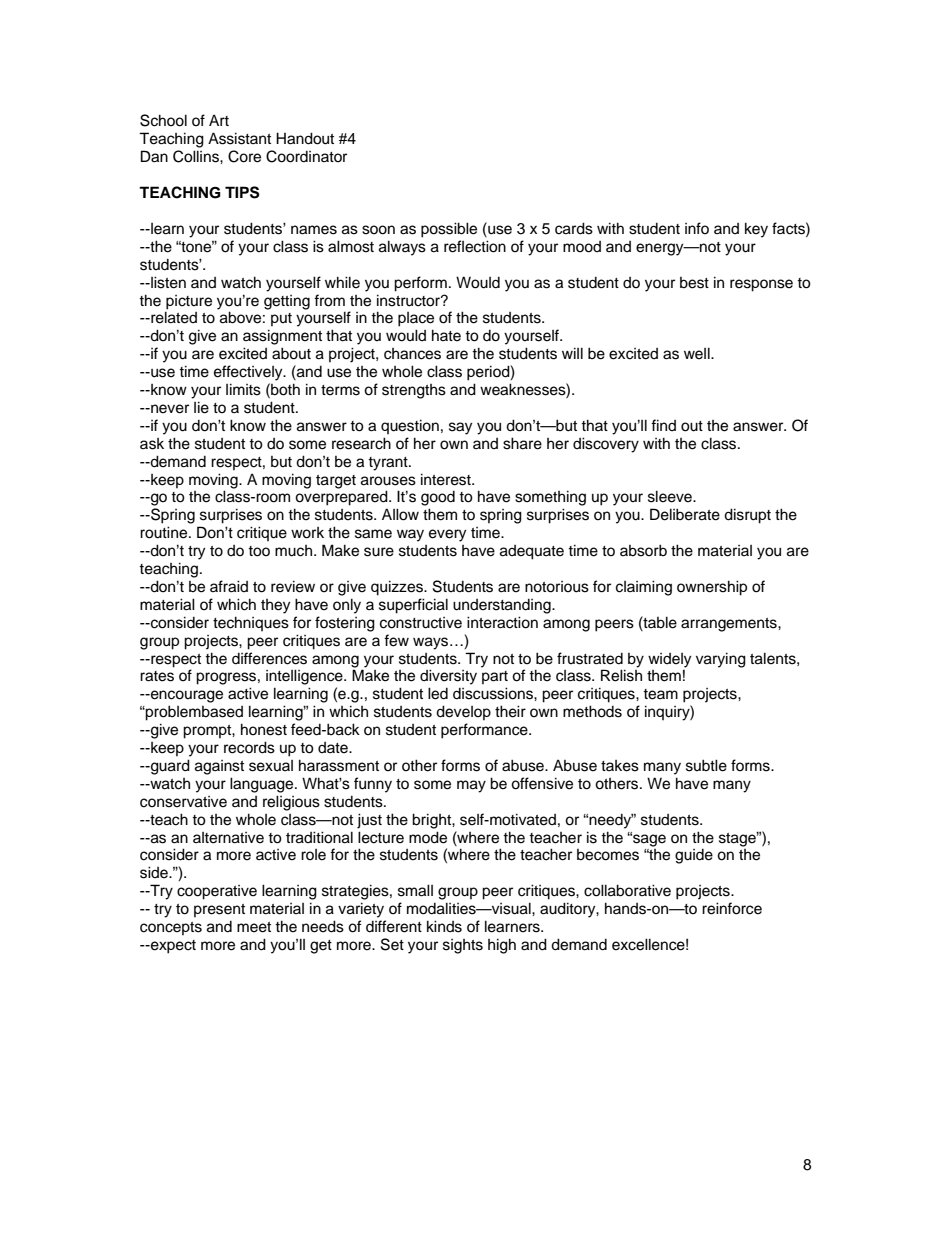  What do you see at coordinates (627, 890) in the page?
I see `collaborative` at bounding box center [627, 890].
